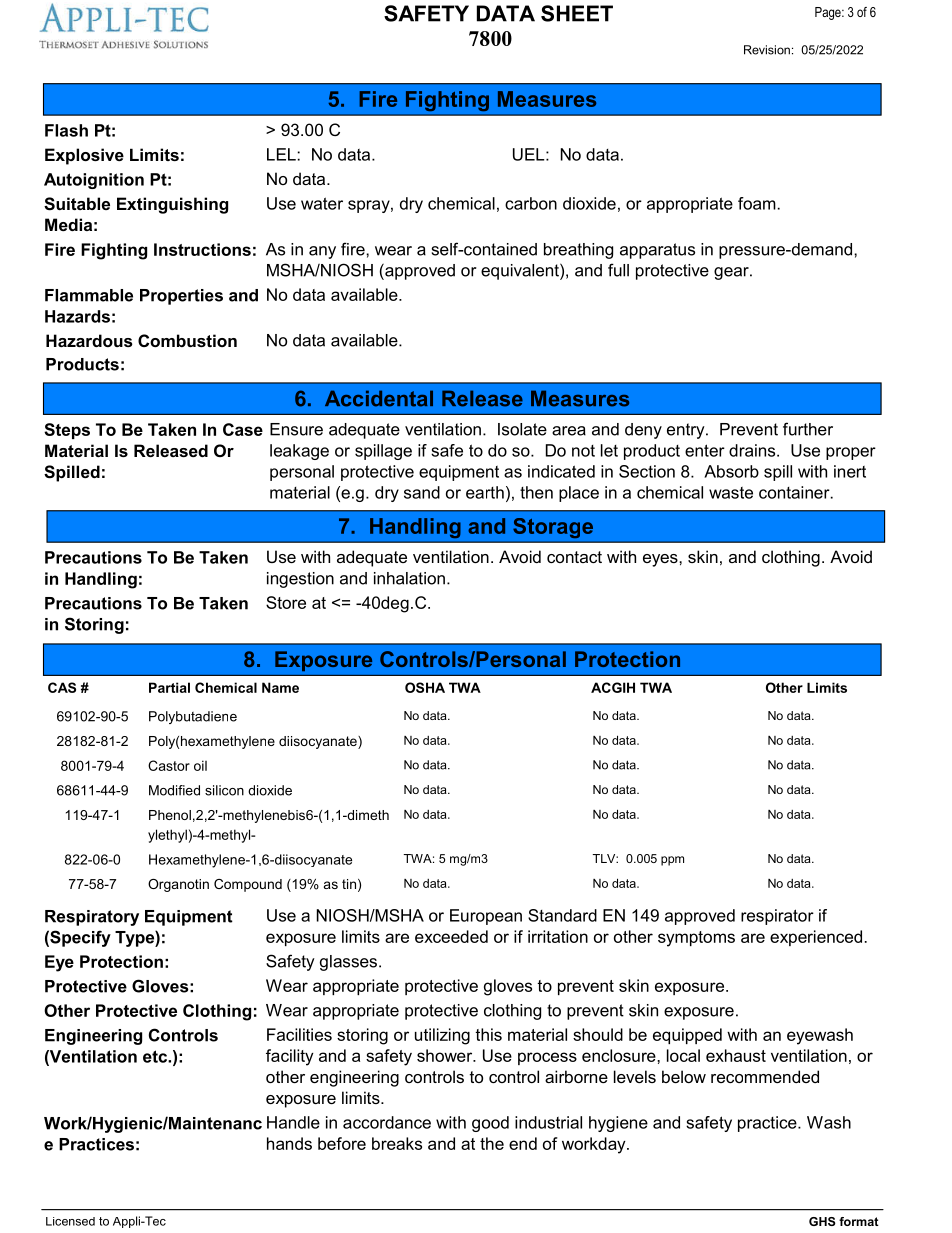 Image resolution: width=952 pixels, height=1233 pixels. What do you see at coordinates (70, 1221) in the screenshot?
I see `Licensed` at bounding box center [70, 1221].
